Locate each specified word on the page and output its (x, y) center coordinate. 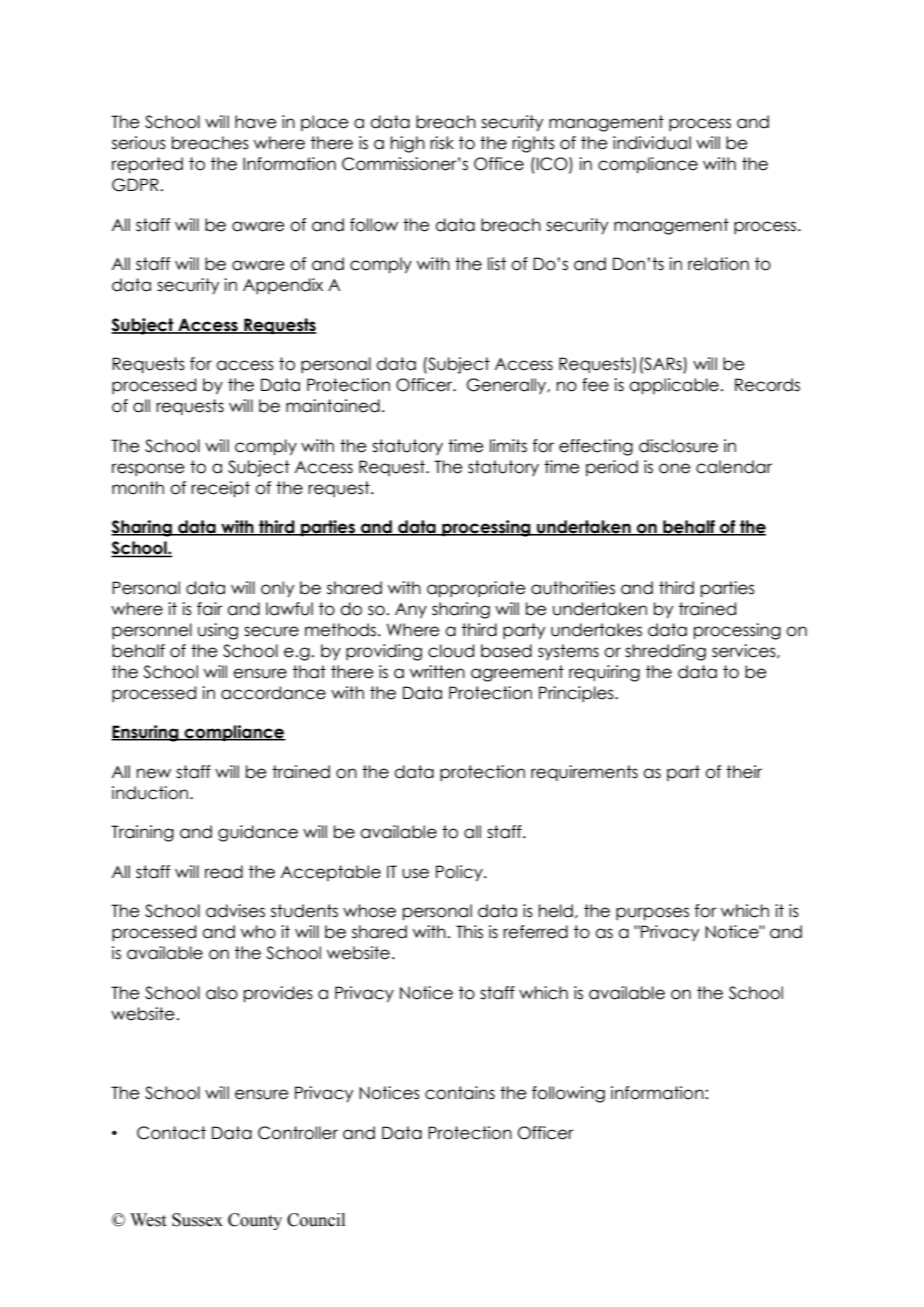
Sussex (197, 1220)
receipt (220, 489)
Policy (460, 873)
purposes (652, 913)
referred (535, 932)
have (256, 122)
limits (508, 446)
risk (442, 143)
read (224, 872)
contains (460, 1093)
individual (652, 143)
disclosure (678, 446)
